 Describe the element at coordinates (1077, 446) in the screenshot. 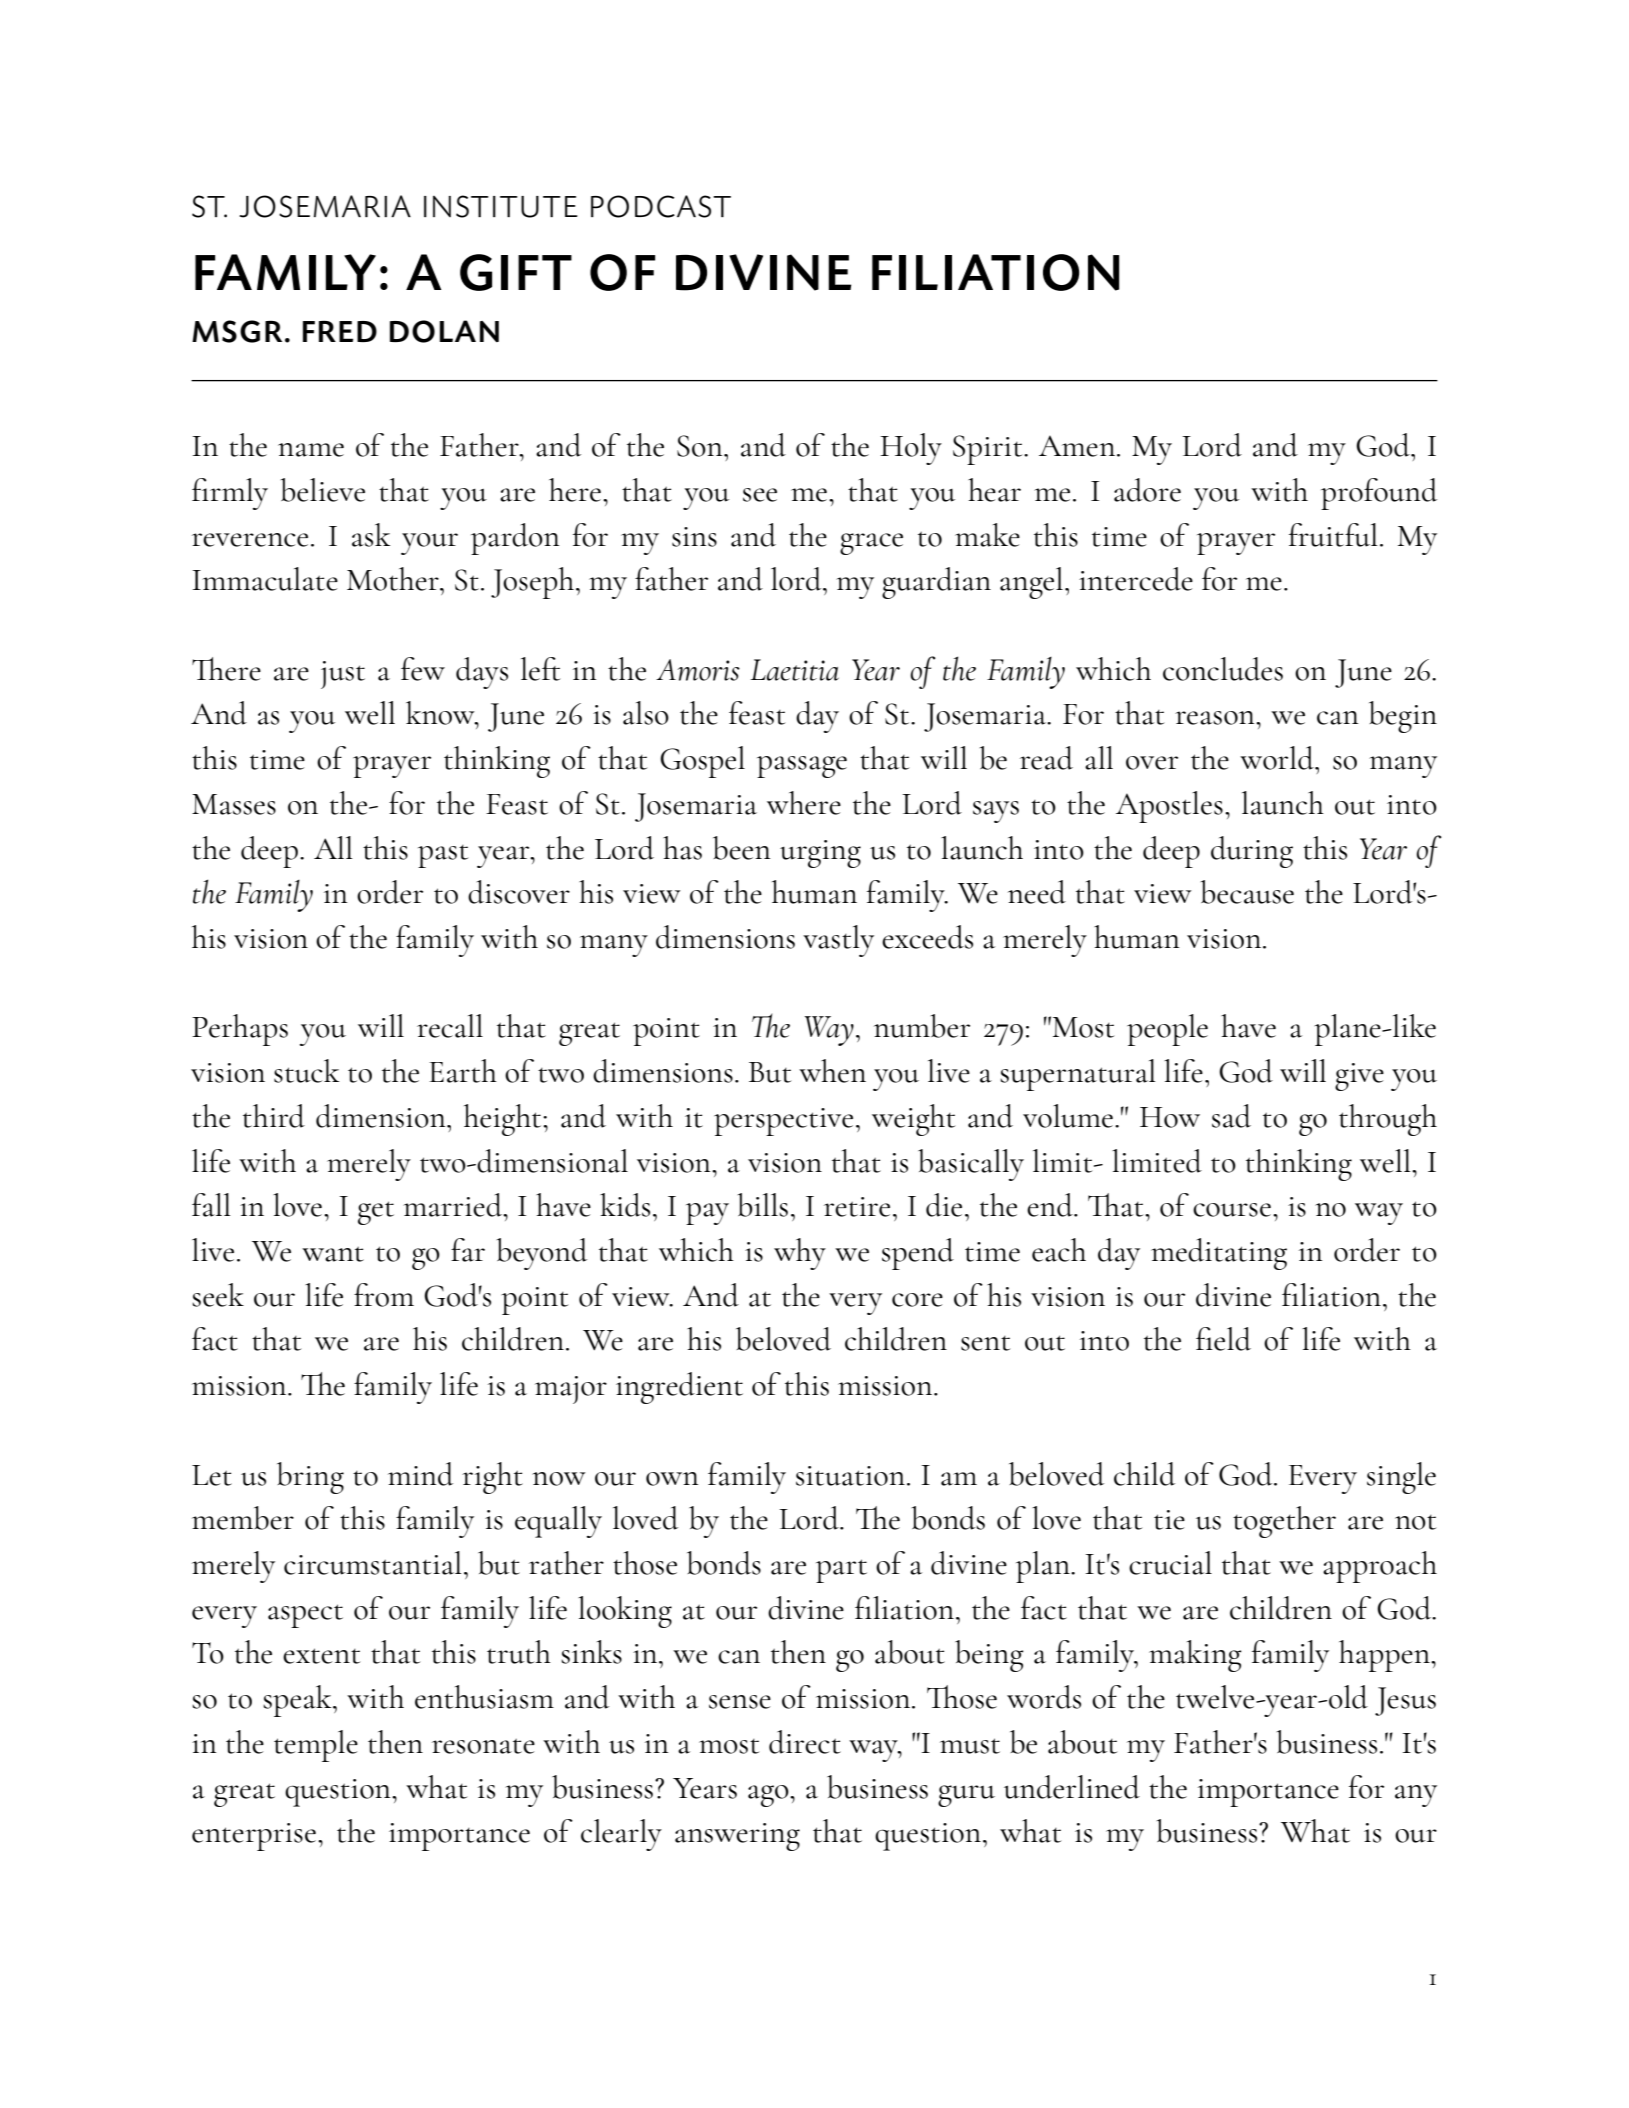

I see `Amen` at that location.
